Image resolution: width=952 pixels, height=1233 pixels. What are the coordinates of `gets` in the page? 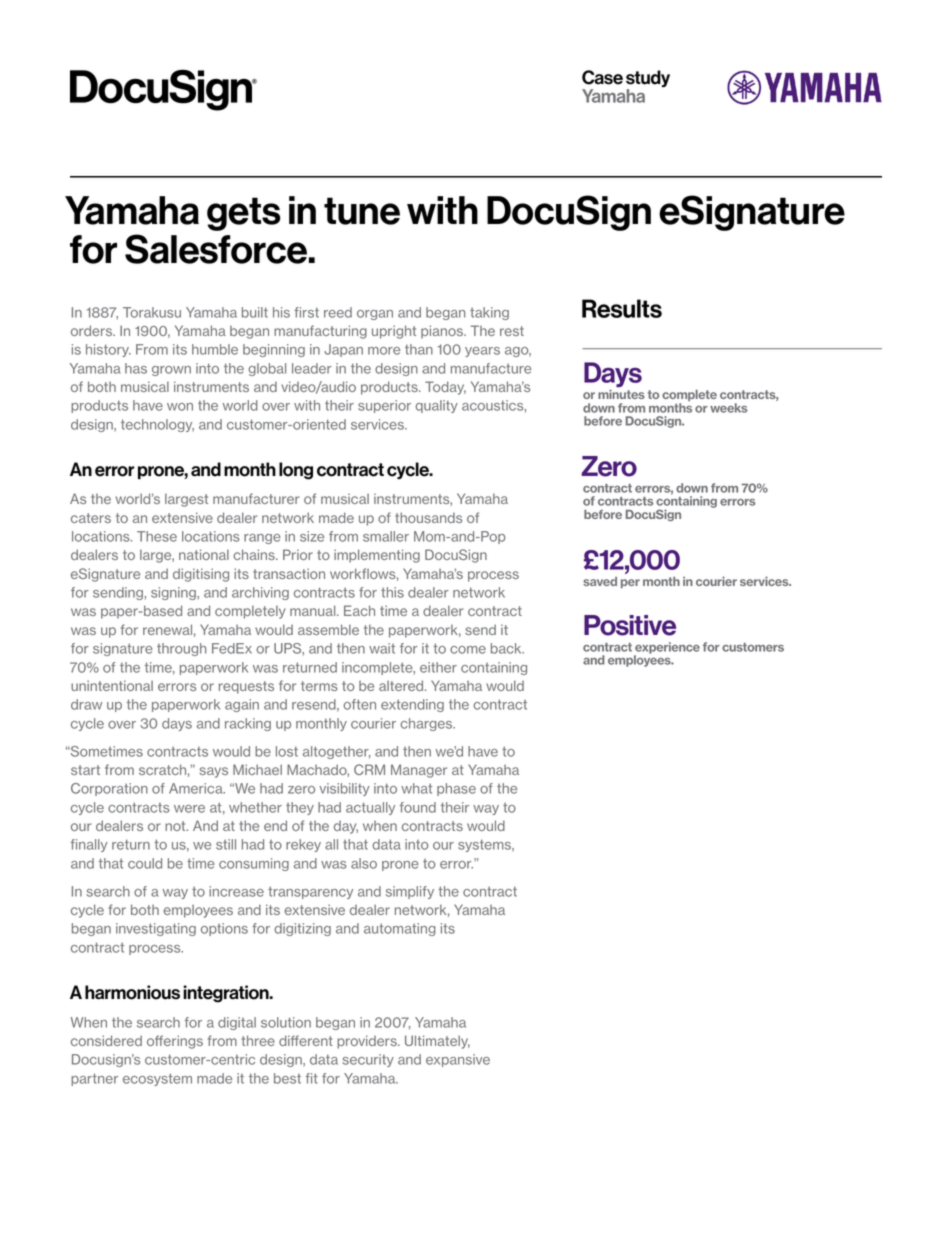 It's located at (244, 214).
